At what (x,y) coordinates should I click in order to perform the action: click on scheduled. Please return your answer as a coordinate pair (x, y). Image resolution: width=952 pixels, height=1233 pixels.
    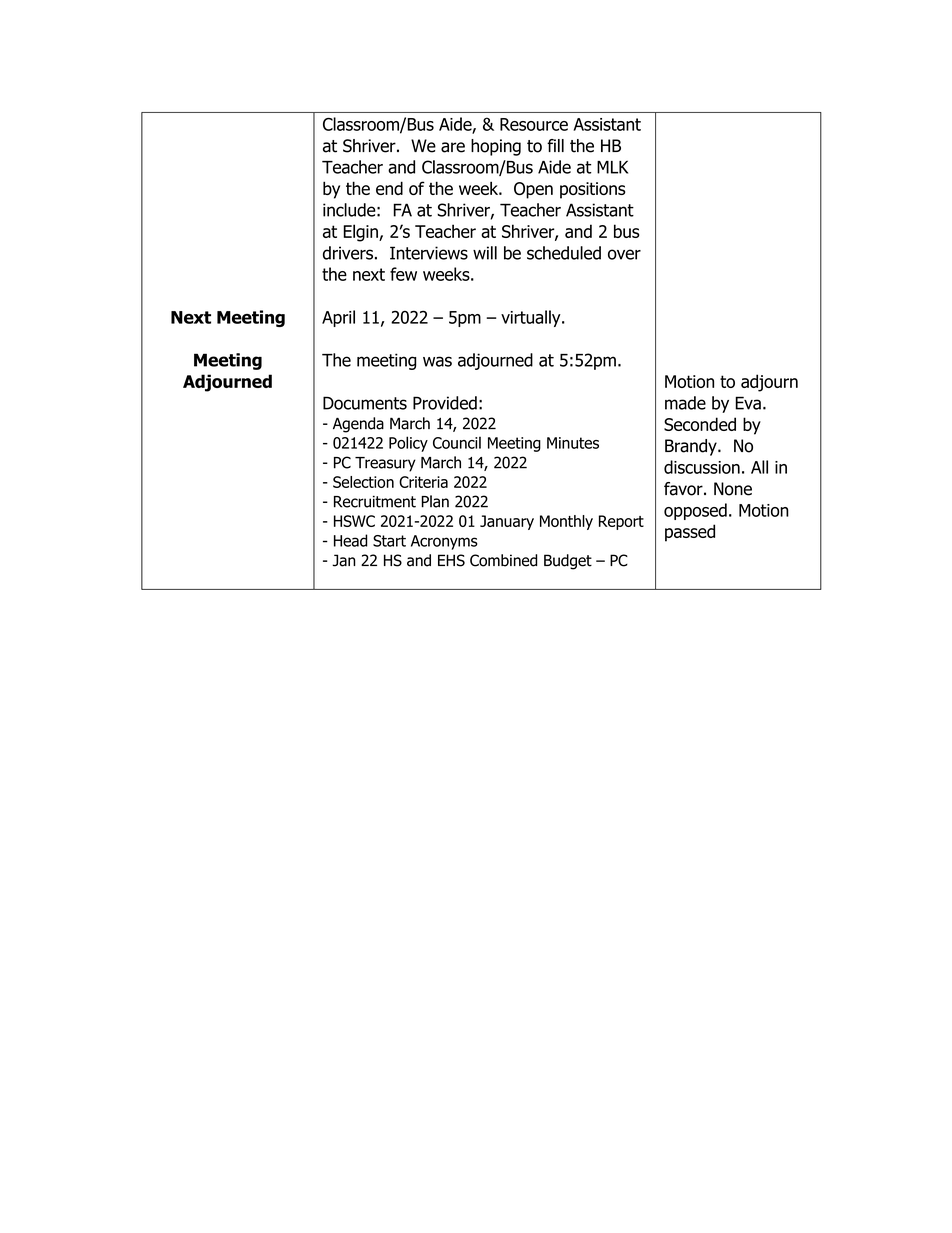
    Looking at the image, I should click on (564, 253).
